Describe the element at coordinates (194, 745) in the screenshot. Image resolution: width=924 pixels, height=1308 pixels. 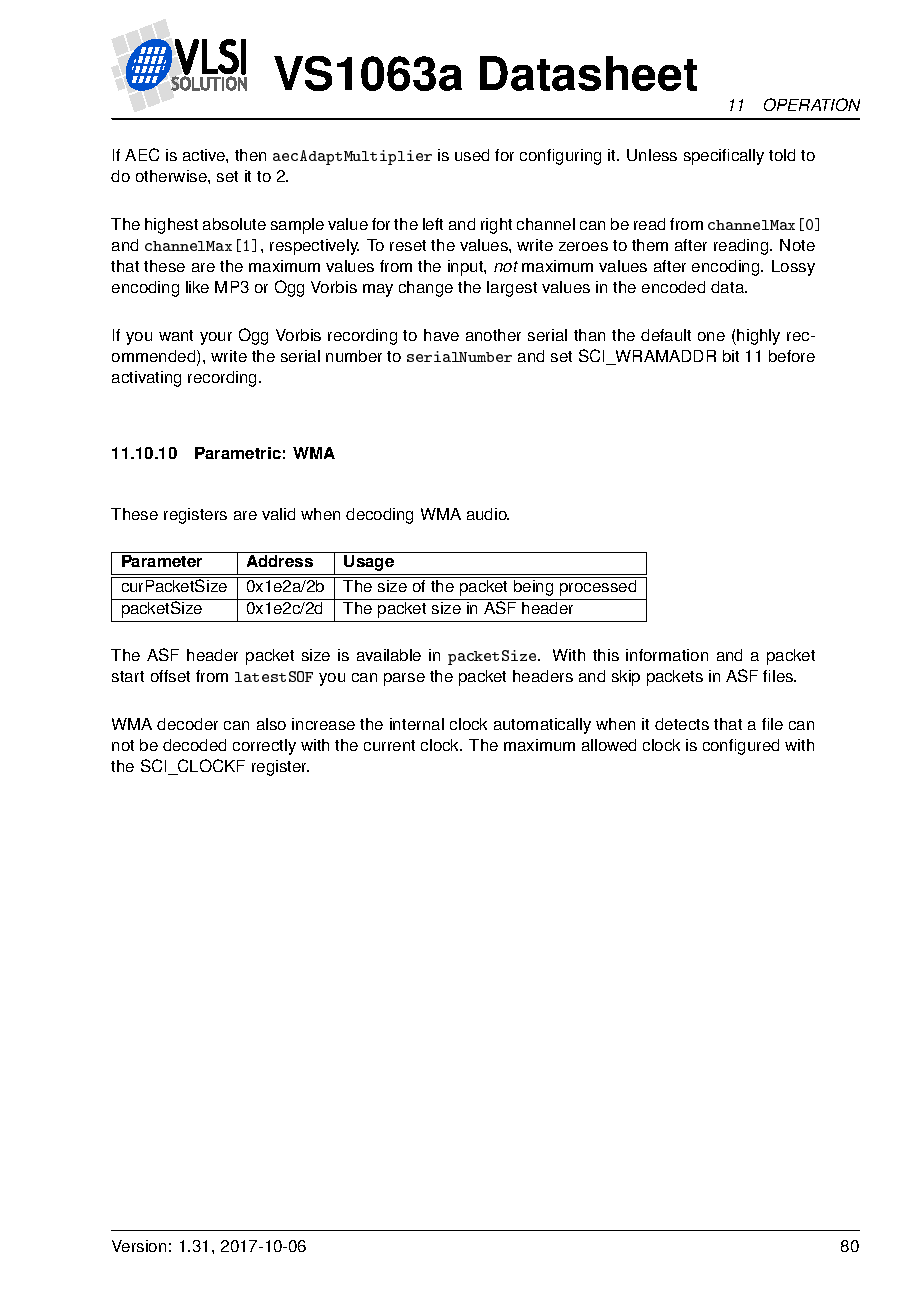
I see `decoded` at that location.
